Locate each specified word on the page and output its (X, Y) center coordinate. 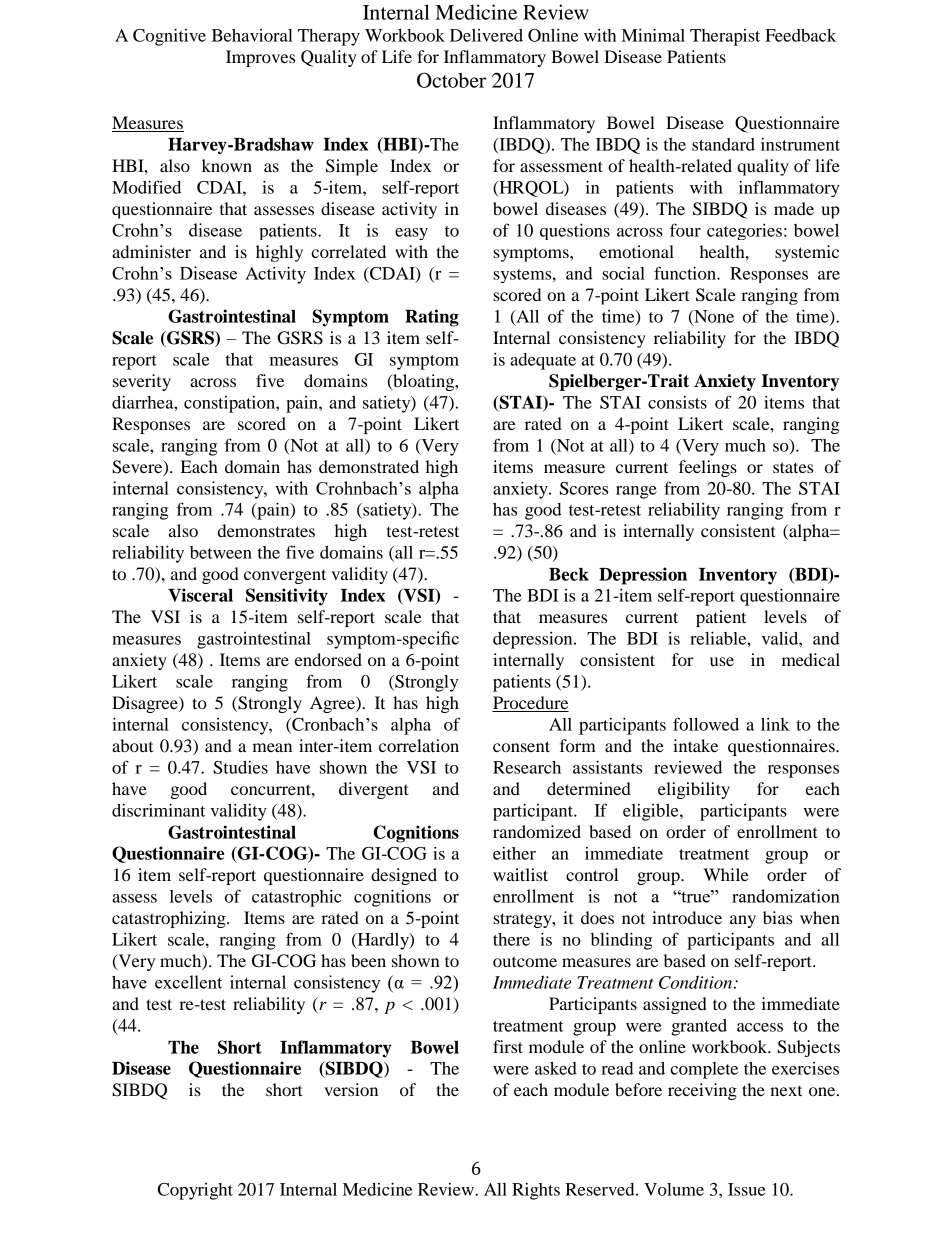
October (451, 80)
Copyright (195, 1191)
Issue (746, 1189)
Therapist (725, 37)
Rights (536, 1191)
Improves (260, 58)
